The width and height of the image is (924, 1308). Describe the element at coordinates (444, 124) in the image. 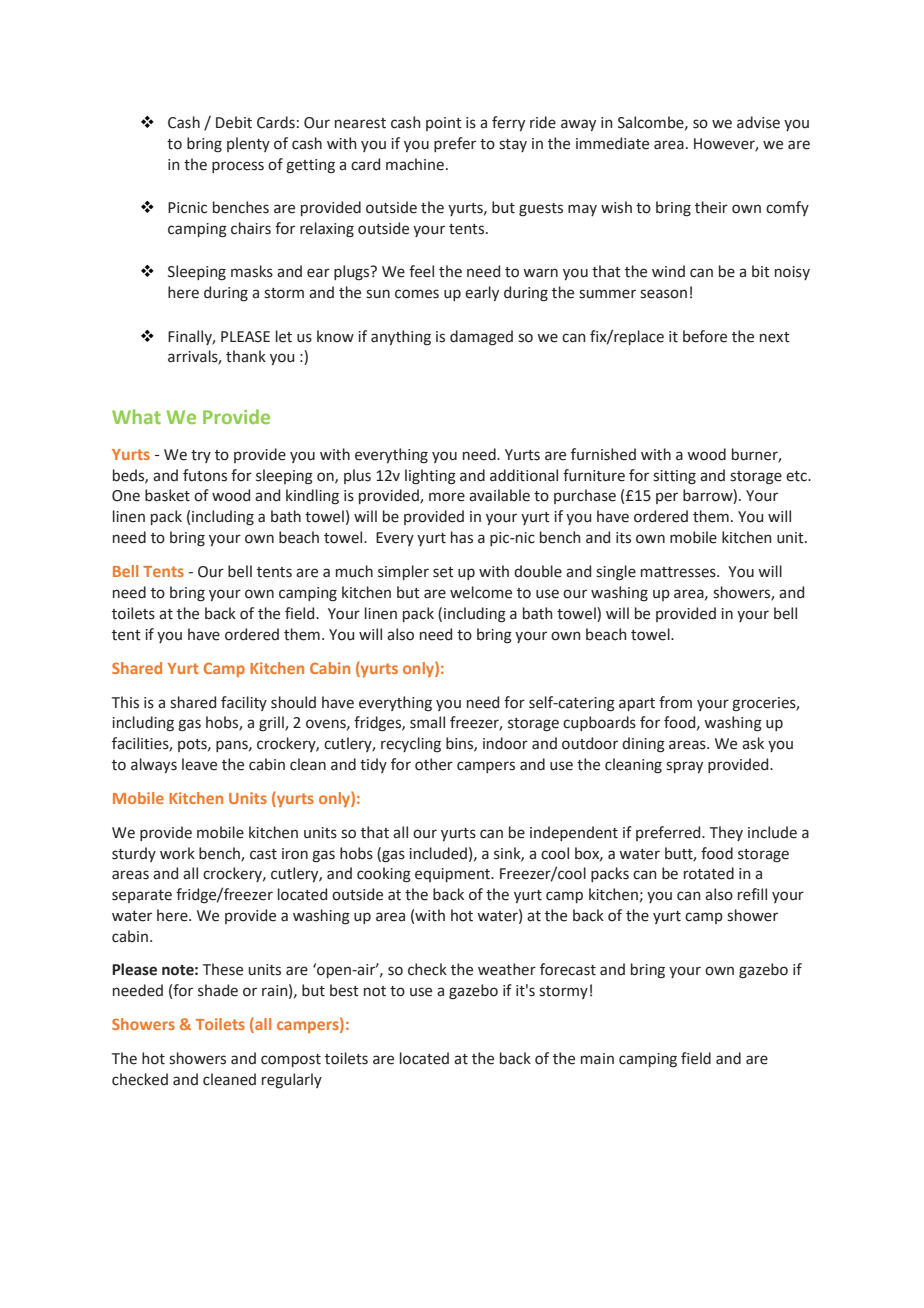

I see `point` at that location.
